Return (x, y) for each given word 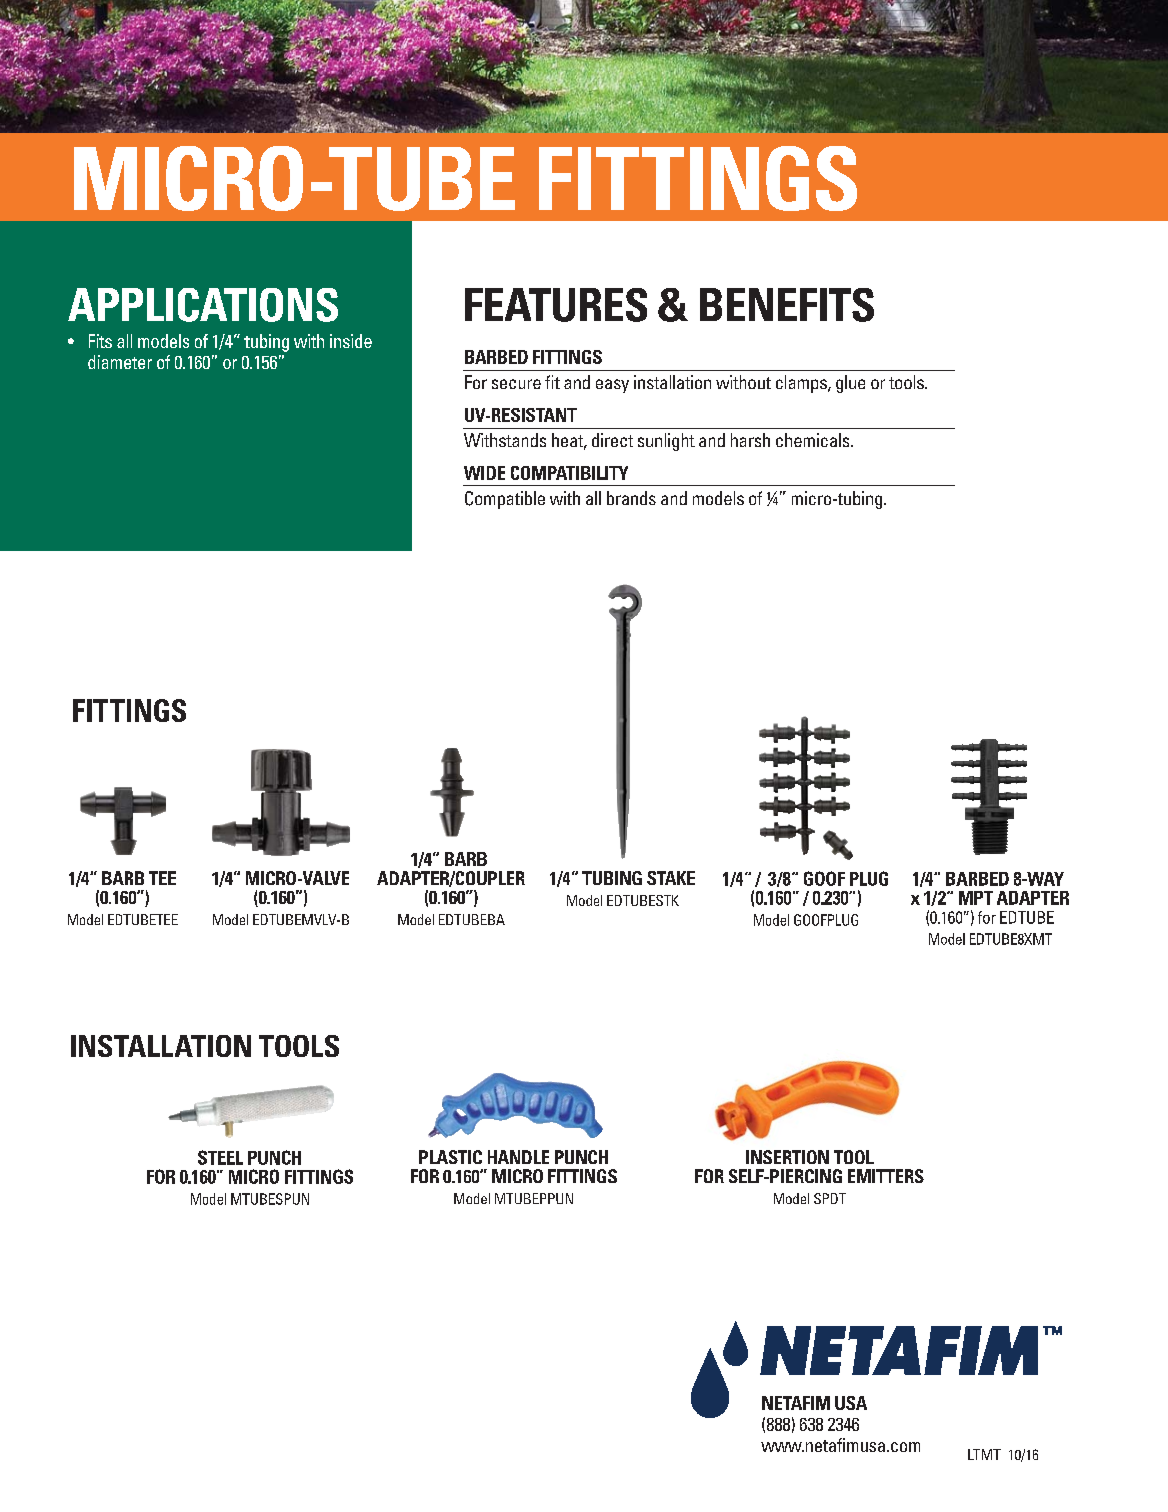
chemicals (814, 440)
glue (850, 384)
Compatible (505, 500)
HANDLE (518, 1157)
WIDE (484, 473)
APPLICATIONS (203, 305)
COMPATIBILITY (569, 473)
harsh (750, 440)
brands (631, 498)
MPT (976, 898)
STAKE (671, 878)
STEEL (220, 1157)
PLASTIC (450, 1157)
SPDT (830, 1198)
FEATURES (556, 305)
